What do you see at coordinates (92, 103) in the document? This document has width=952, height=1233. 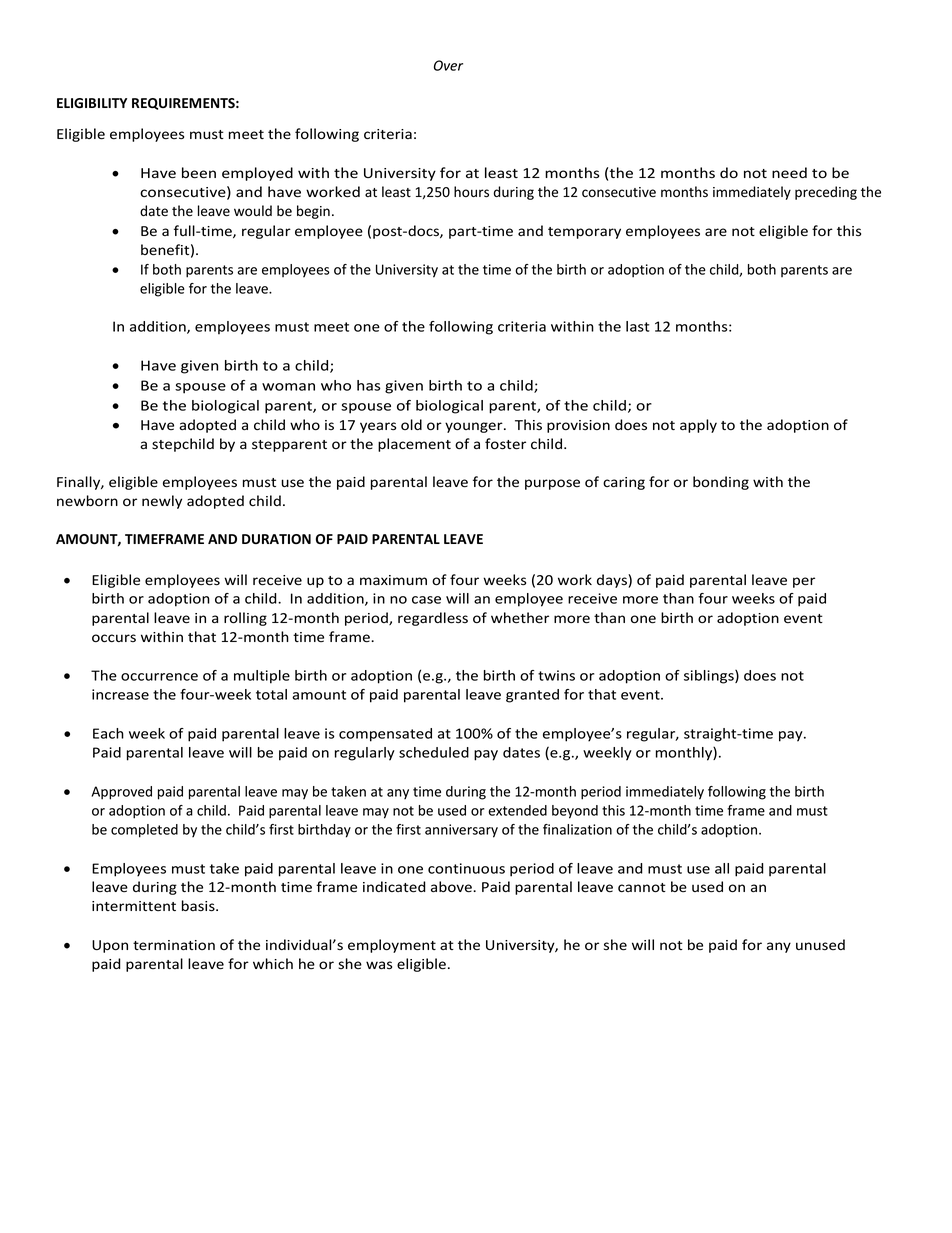 I see `ELIGIBILITY` at bounding box center [92, 103].
